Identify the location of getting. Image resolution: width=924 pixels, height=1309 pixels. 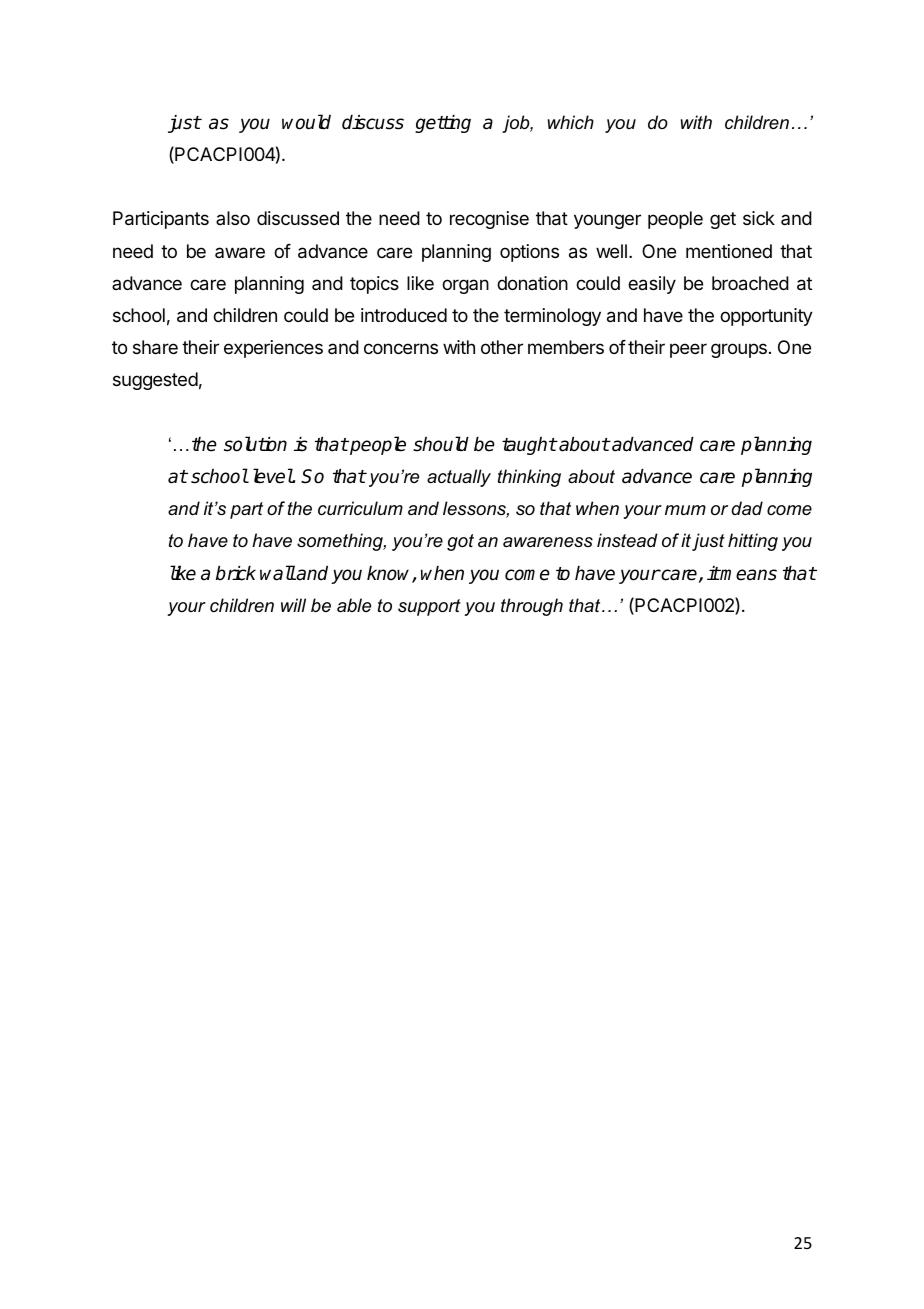
(443, 124).
